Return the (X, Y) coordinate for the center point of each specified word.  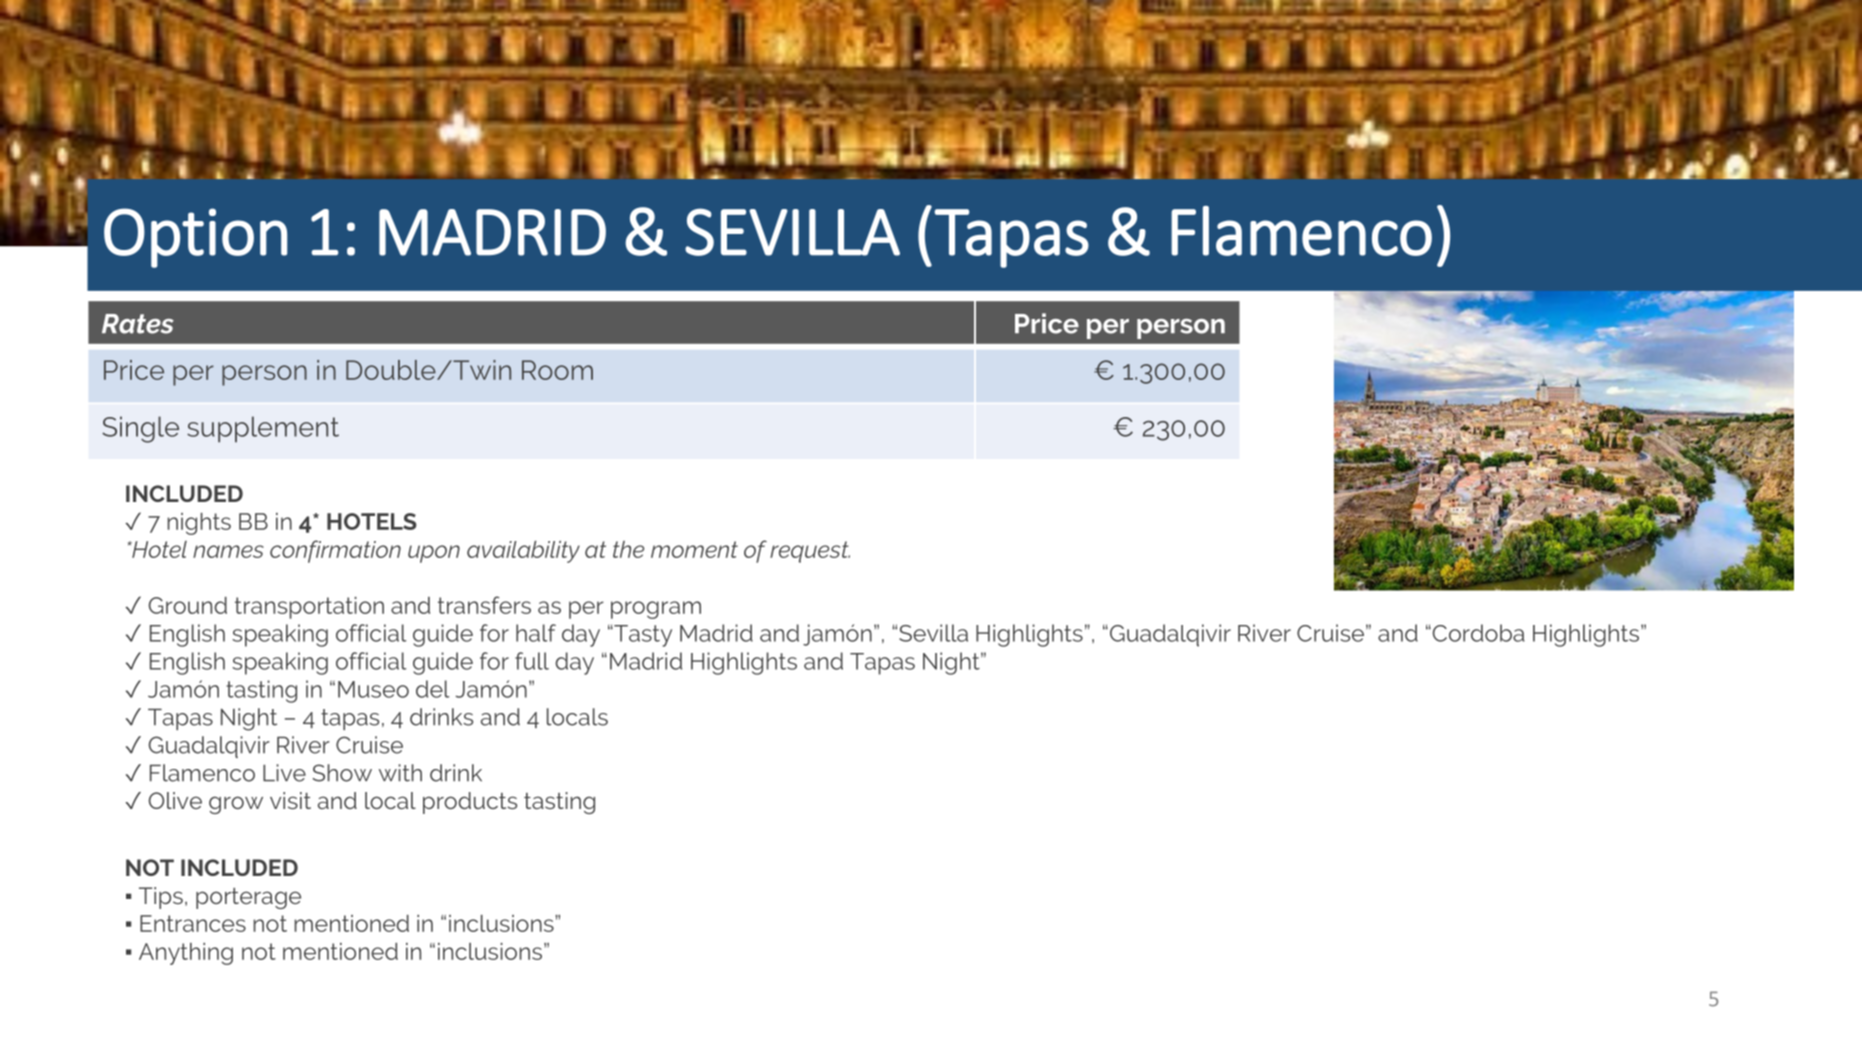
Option (195, 238)
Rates (138, 324)
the (628, 549)
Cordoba (1477, 633)
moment (694, 549)
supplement (263, 429)
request (810, 552)
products (470, 803)
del (432, 689)
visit (290, 800)
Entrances (193, 923)
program (656, 610)
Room (557, 370)
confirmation (335, 551)
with (400, 773)
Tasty (642, 636)
